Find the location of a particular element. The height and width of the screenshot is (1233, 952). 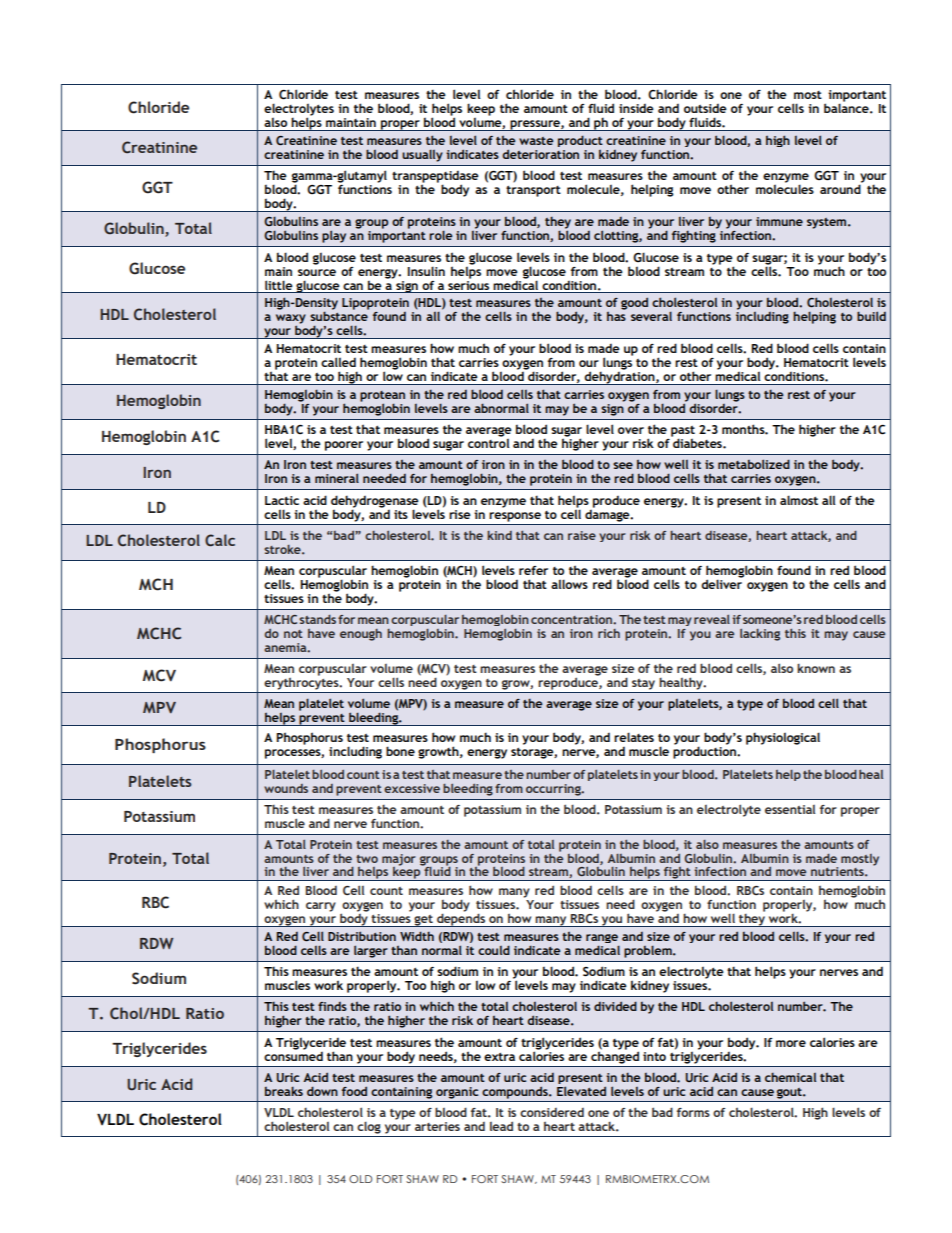

control is located at coordinates (488, 443).
